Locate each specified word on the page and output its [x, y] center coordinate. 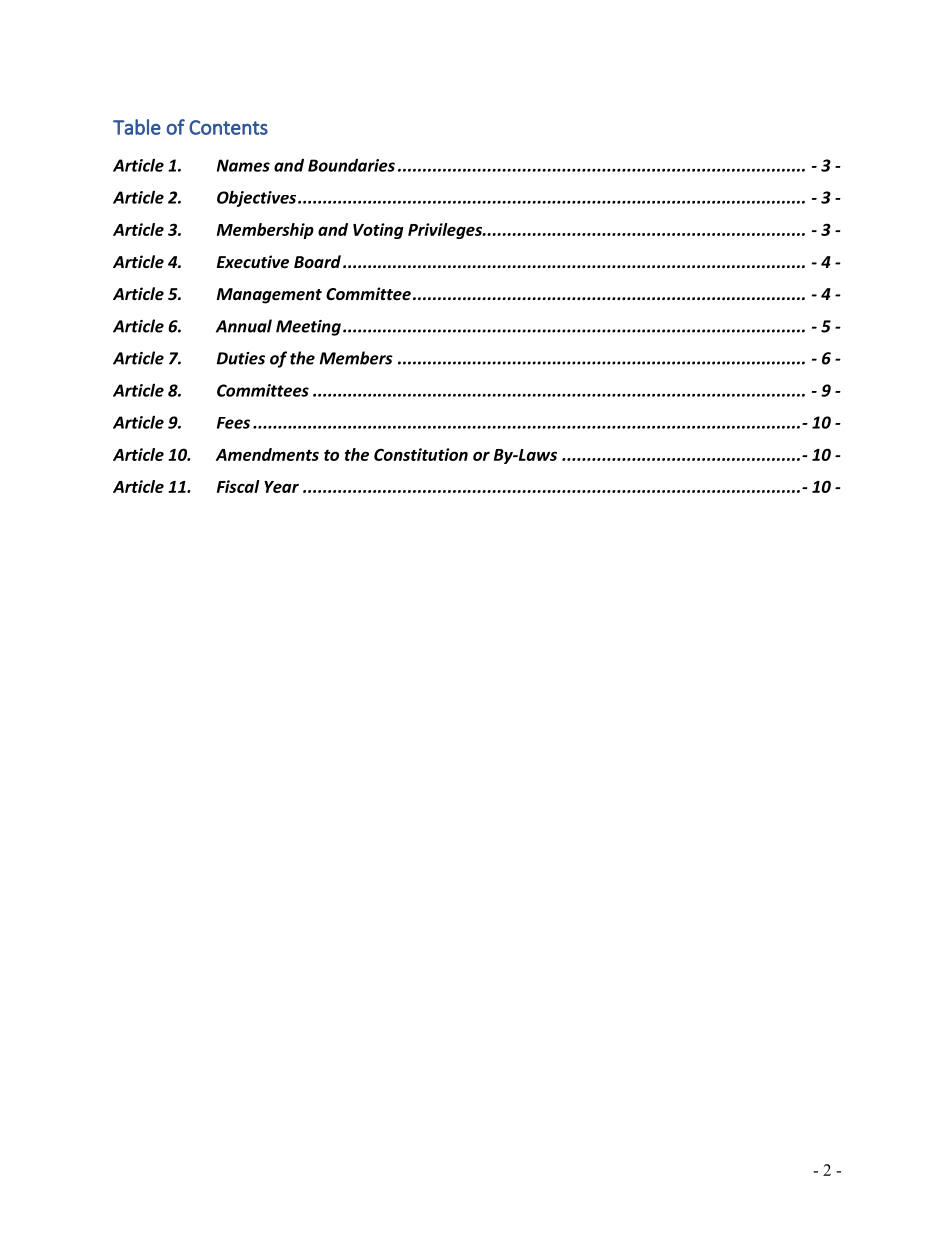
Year [281, 487]
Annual [244, 326]
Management [269, 296]
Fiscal [238, 486]
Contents [228, 127]
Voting [378, 231]
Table [137, 127]
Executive [253, 261]
